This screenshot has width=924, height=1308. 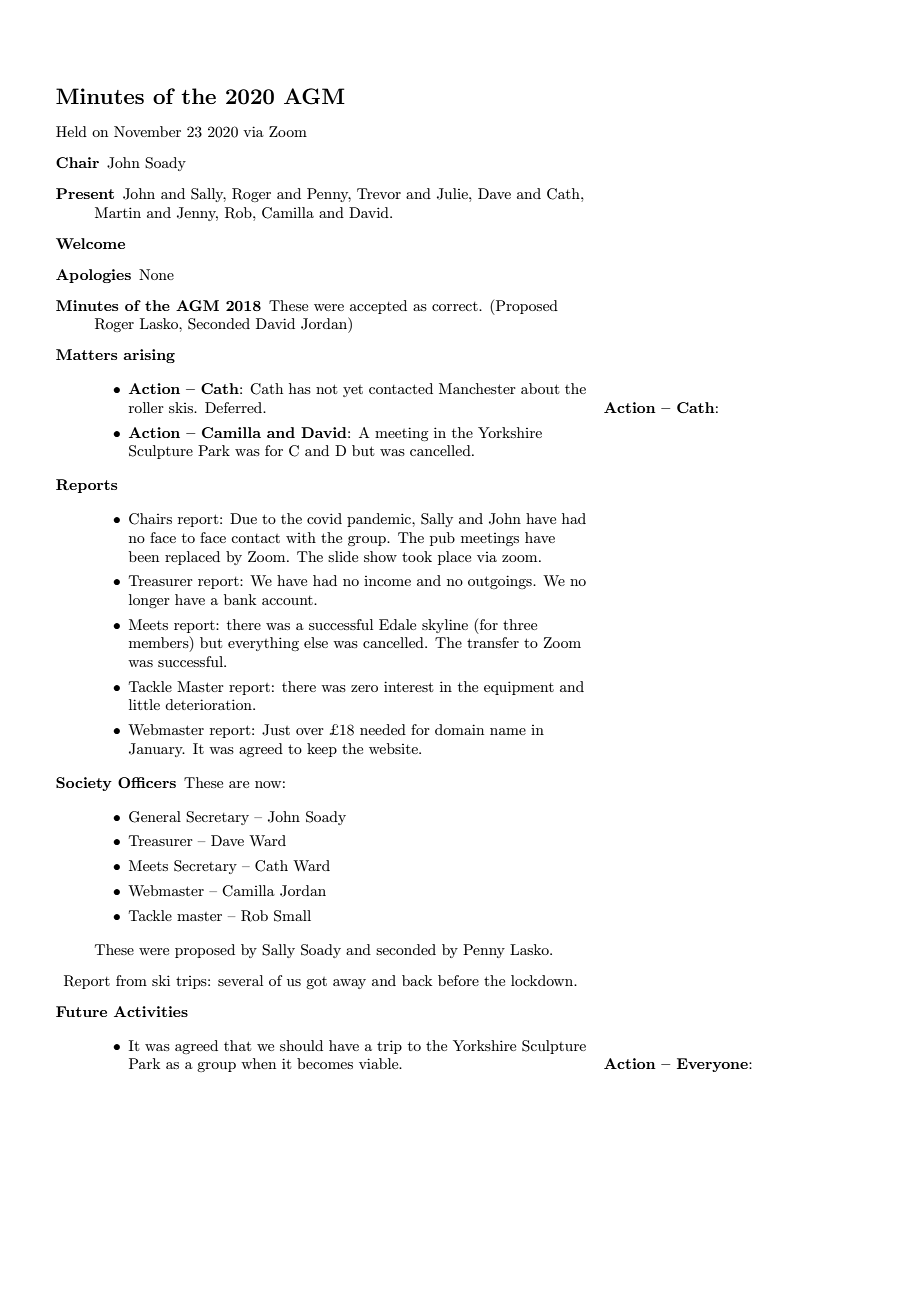 What do you see at coordinates (379, 193) in the screenshot?
I see `Trevor` at bounding box center [379, 193].
